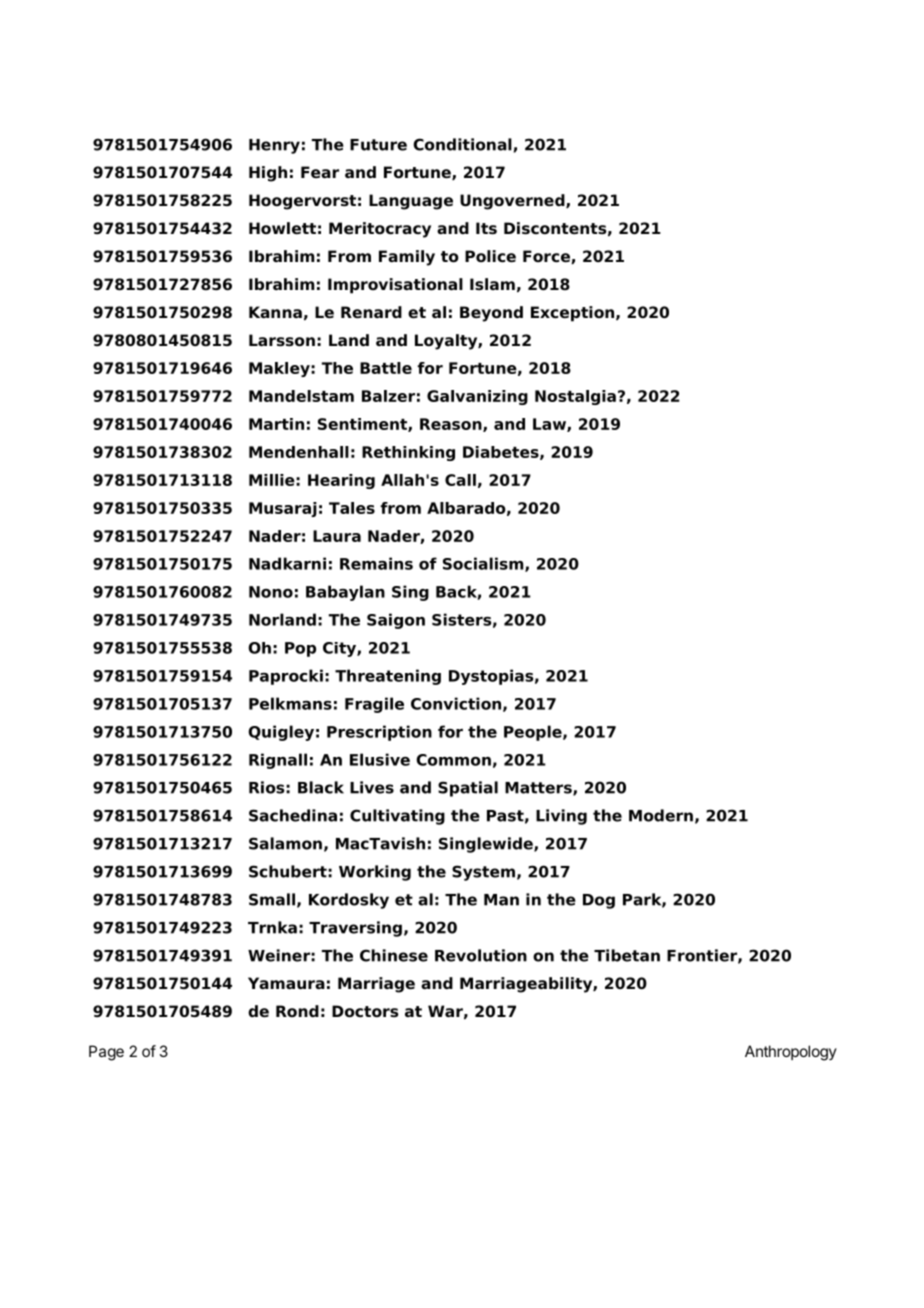 This screenshot has width=924, height=1308. I want to click on Doctors, so click(365, 1011).
